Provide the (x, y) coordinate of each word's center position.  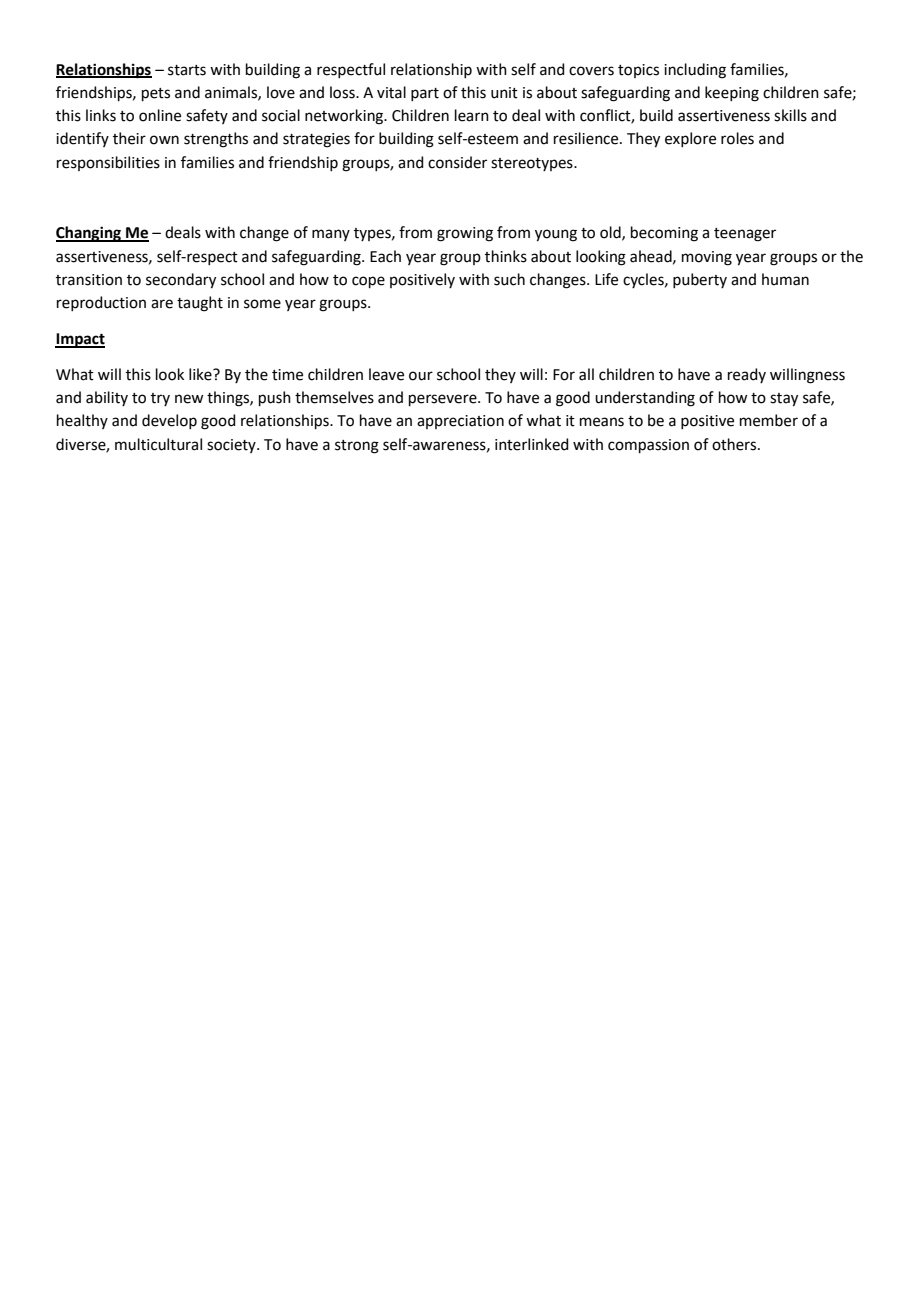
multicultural (158, 444)
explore (690, 139)
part (425, 94)
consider (457, 162)
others (735, 444)
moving (707, 258)
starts (187, 70)
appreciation (460, 422)
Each (385, 256)
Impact (80, 340)
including (695, 71)
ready (747, 375)
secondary (181, 281)
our (421, 376)
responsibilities (108, 163)
